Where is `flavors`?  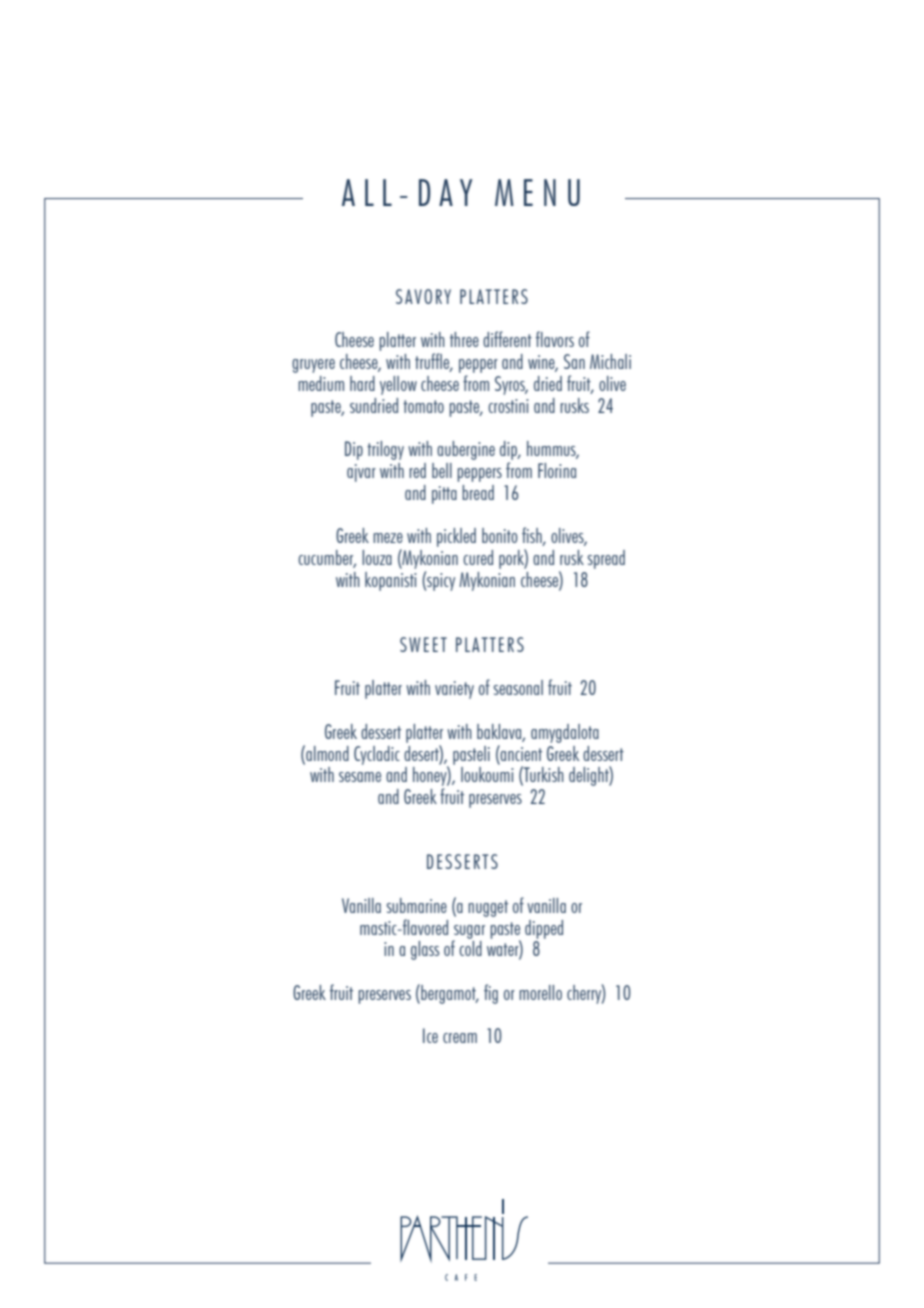
flavors is located at coordinates (555, 339).
